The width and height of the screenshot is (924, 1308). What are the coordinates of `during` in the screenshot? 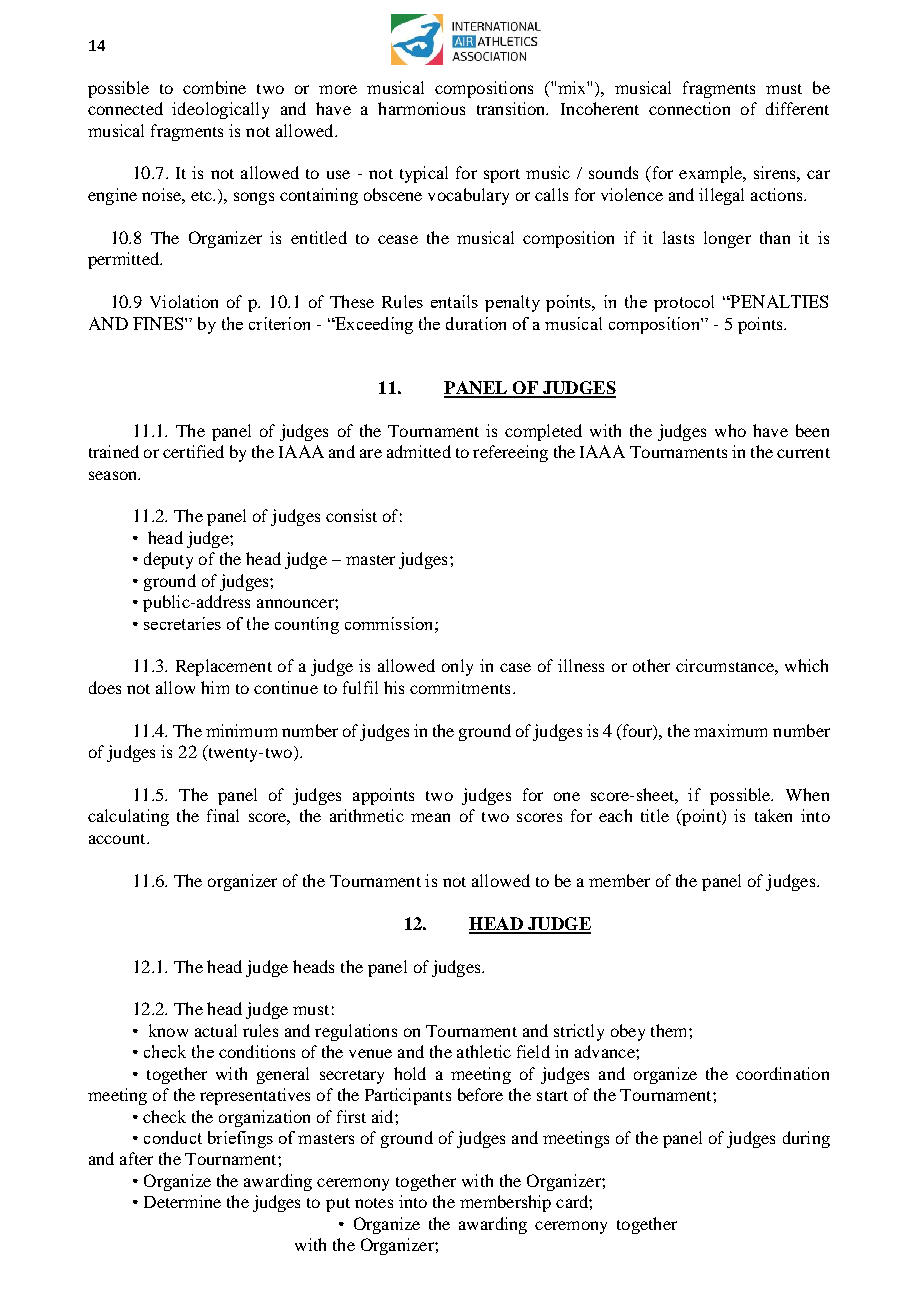 It's located at (806, 1139).
